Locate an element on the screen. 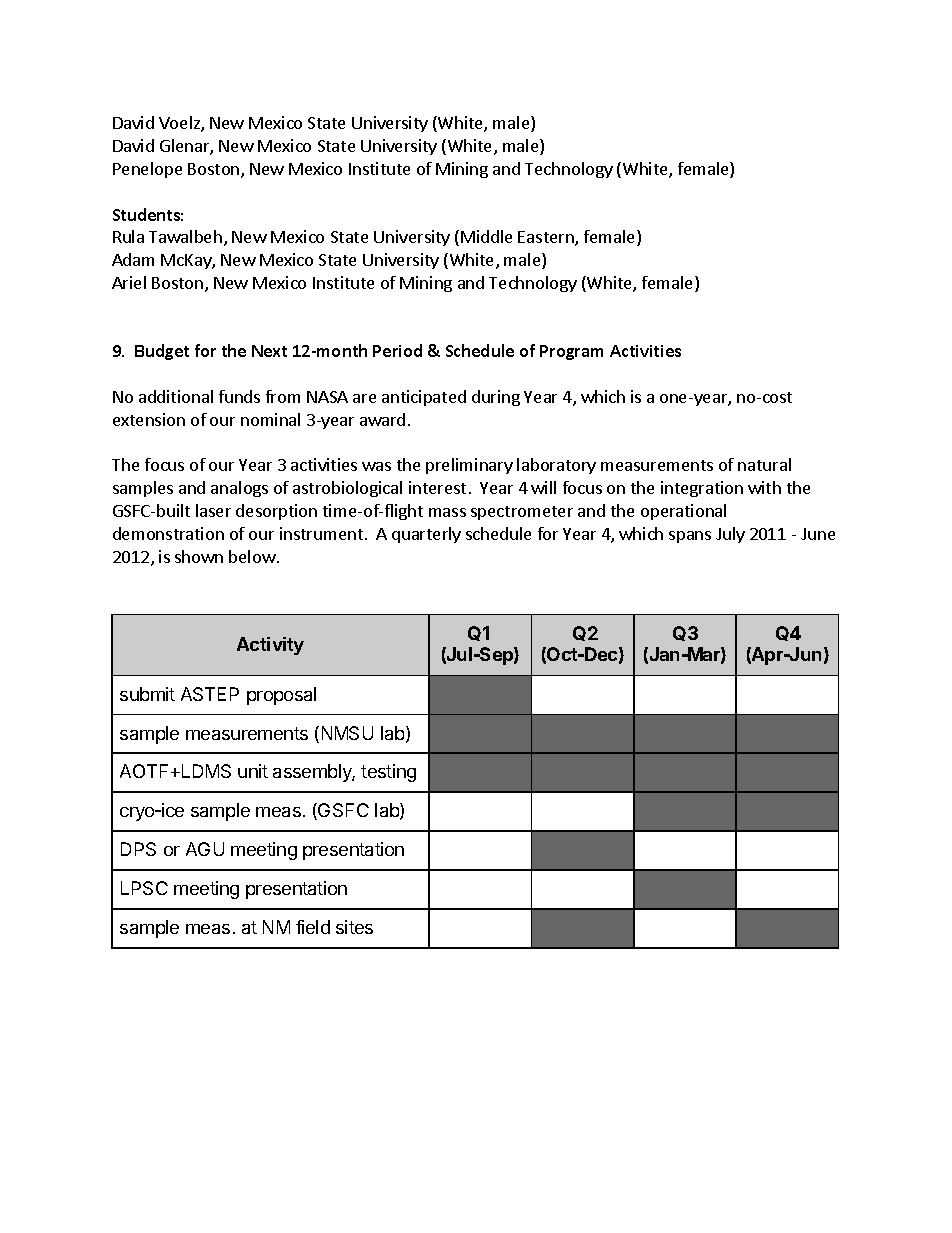 Image resolution: width=952 pixels, height=1233 pixels. Activity is located at coordinates (270, 646).
